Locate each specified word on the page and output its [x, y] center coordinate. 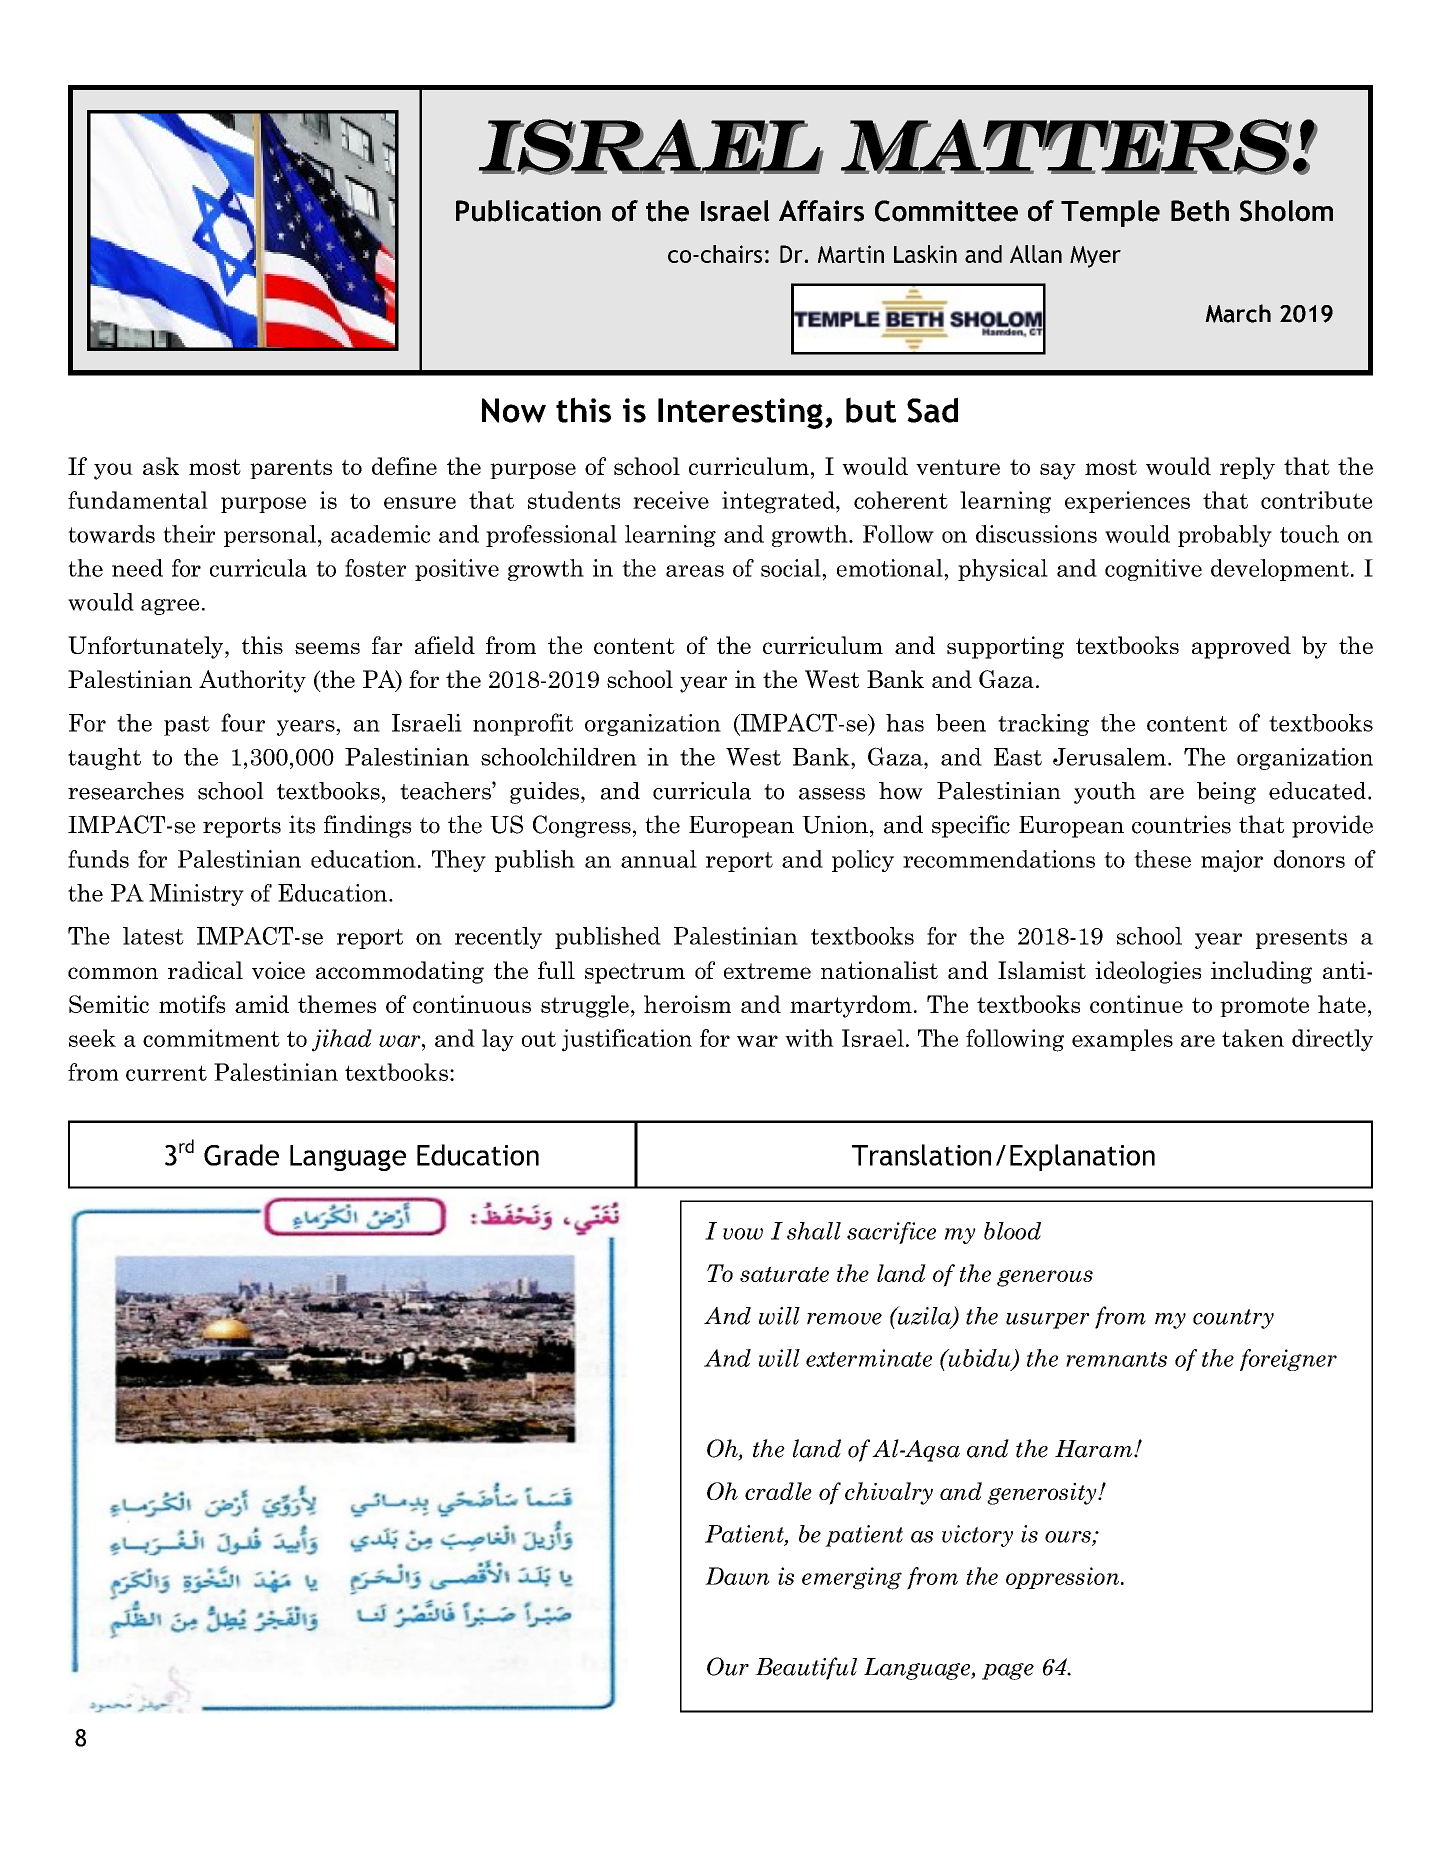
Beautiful [806, 1668]
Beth [1200, 211]
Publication [528, 211]
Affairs [821, 211]
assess [832, 794]
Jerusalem [1109, 757]
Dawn [737, 1576]
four [243, 722]
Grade [241, 1155]
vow [743, 1234]
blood [1012, 1231]
